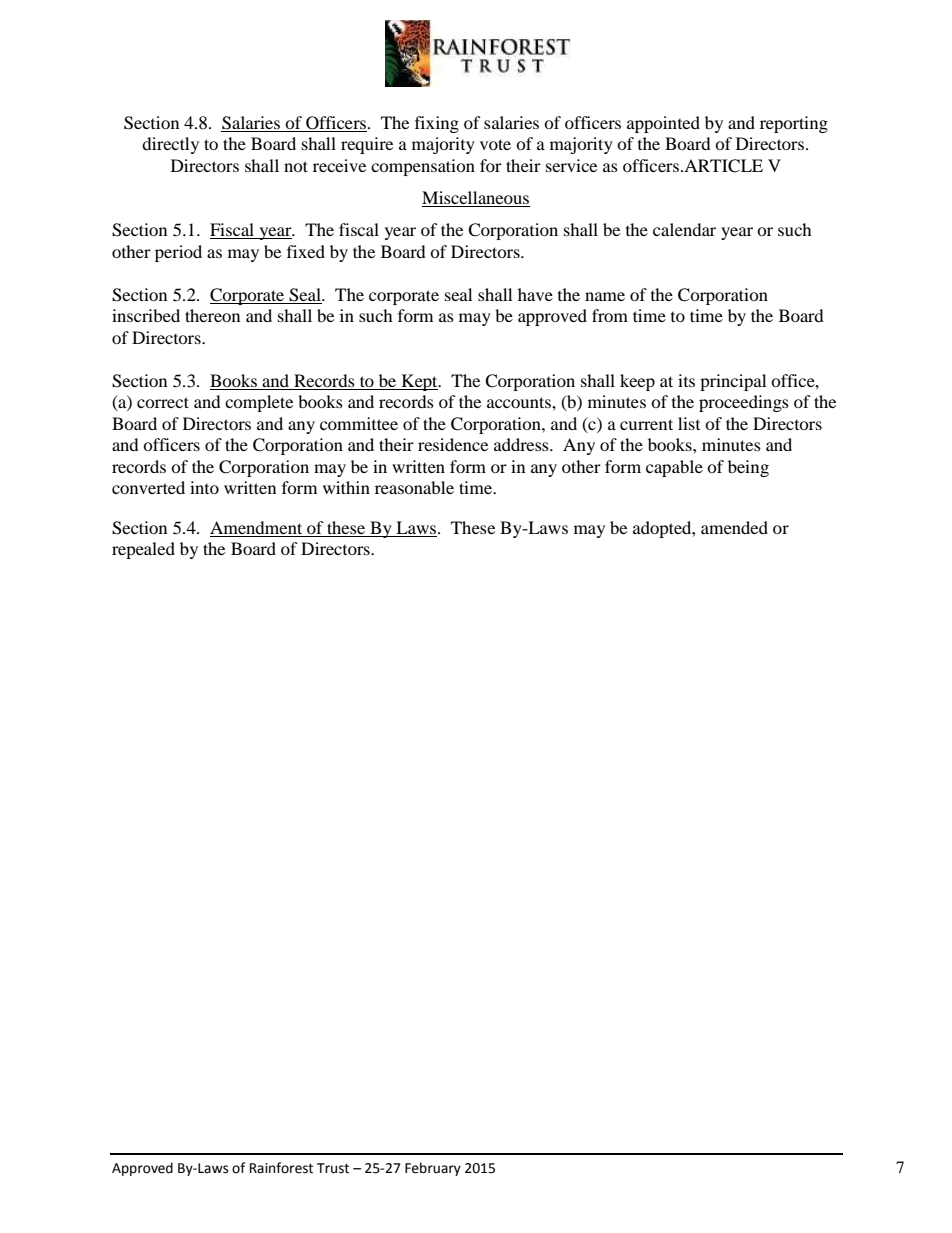 The height and width of the screenshot is (1233, 952). I want to click on Rainforest, so click(281, 1168).
